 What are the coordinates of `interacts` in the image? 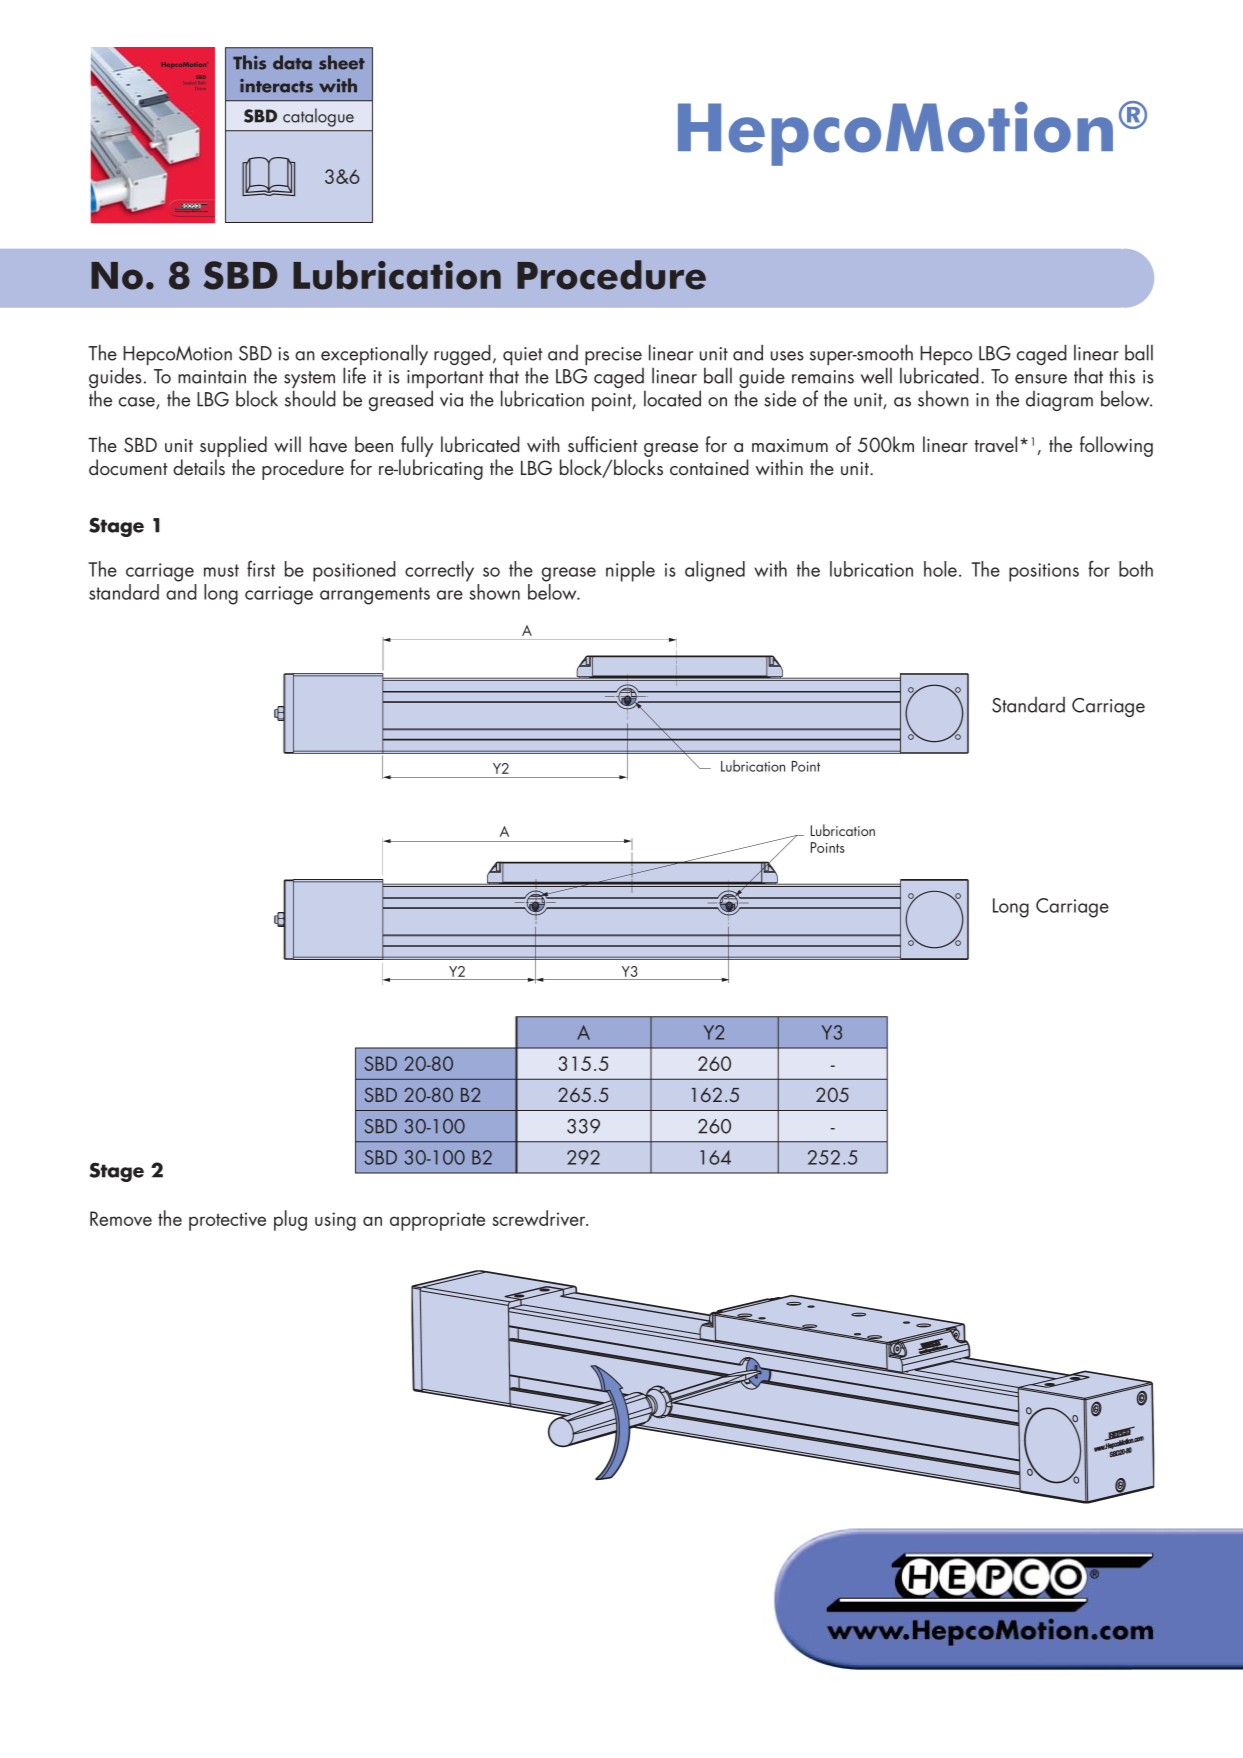 It's located at (276, 86).
